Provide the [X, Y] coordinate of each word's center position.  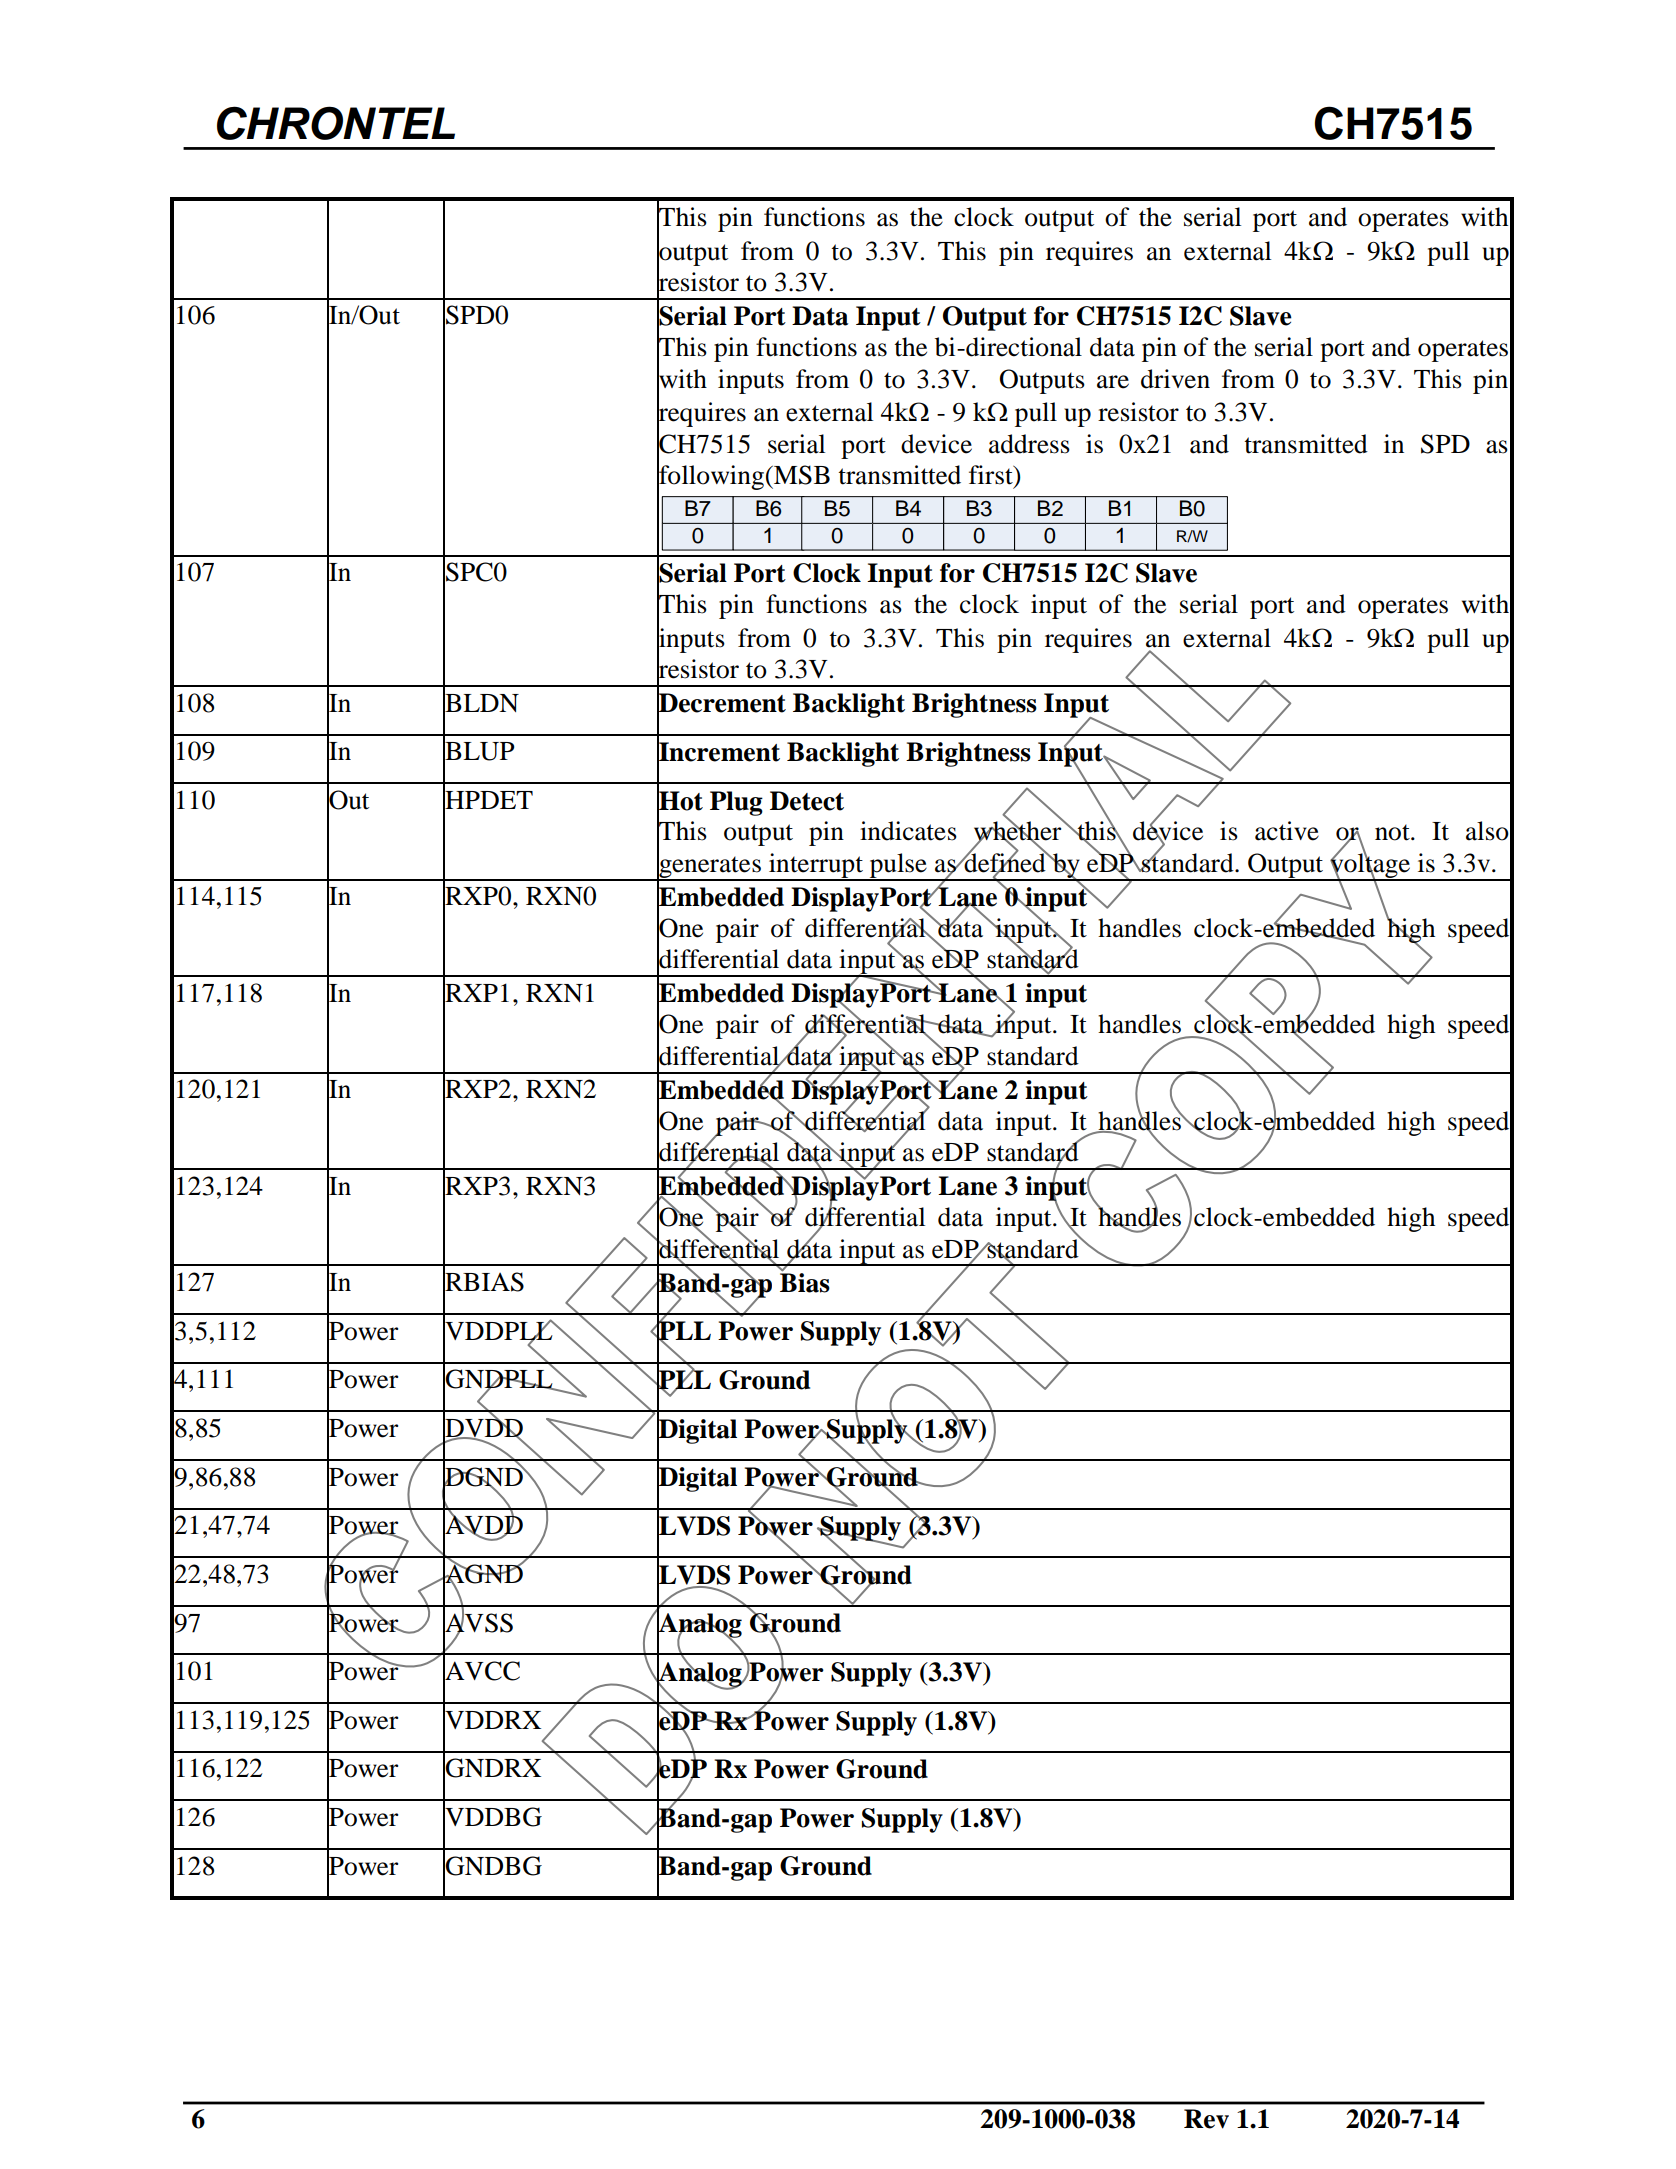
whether [1019, 831]
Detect [807, 801]
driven [1175, 379]
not [1393, 832]
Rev [1206, 2119]
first [992, 476]
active [1287, 831]
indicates [908, 831]
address [1029, 444]
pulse [898, 866]
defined [1005, 862]
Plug [736, 803]
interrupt [816, 866]
